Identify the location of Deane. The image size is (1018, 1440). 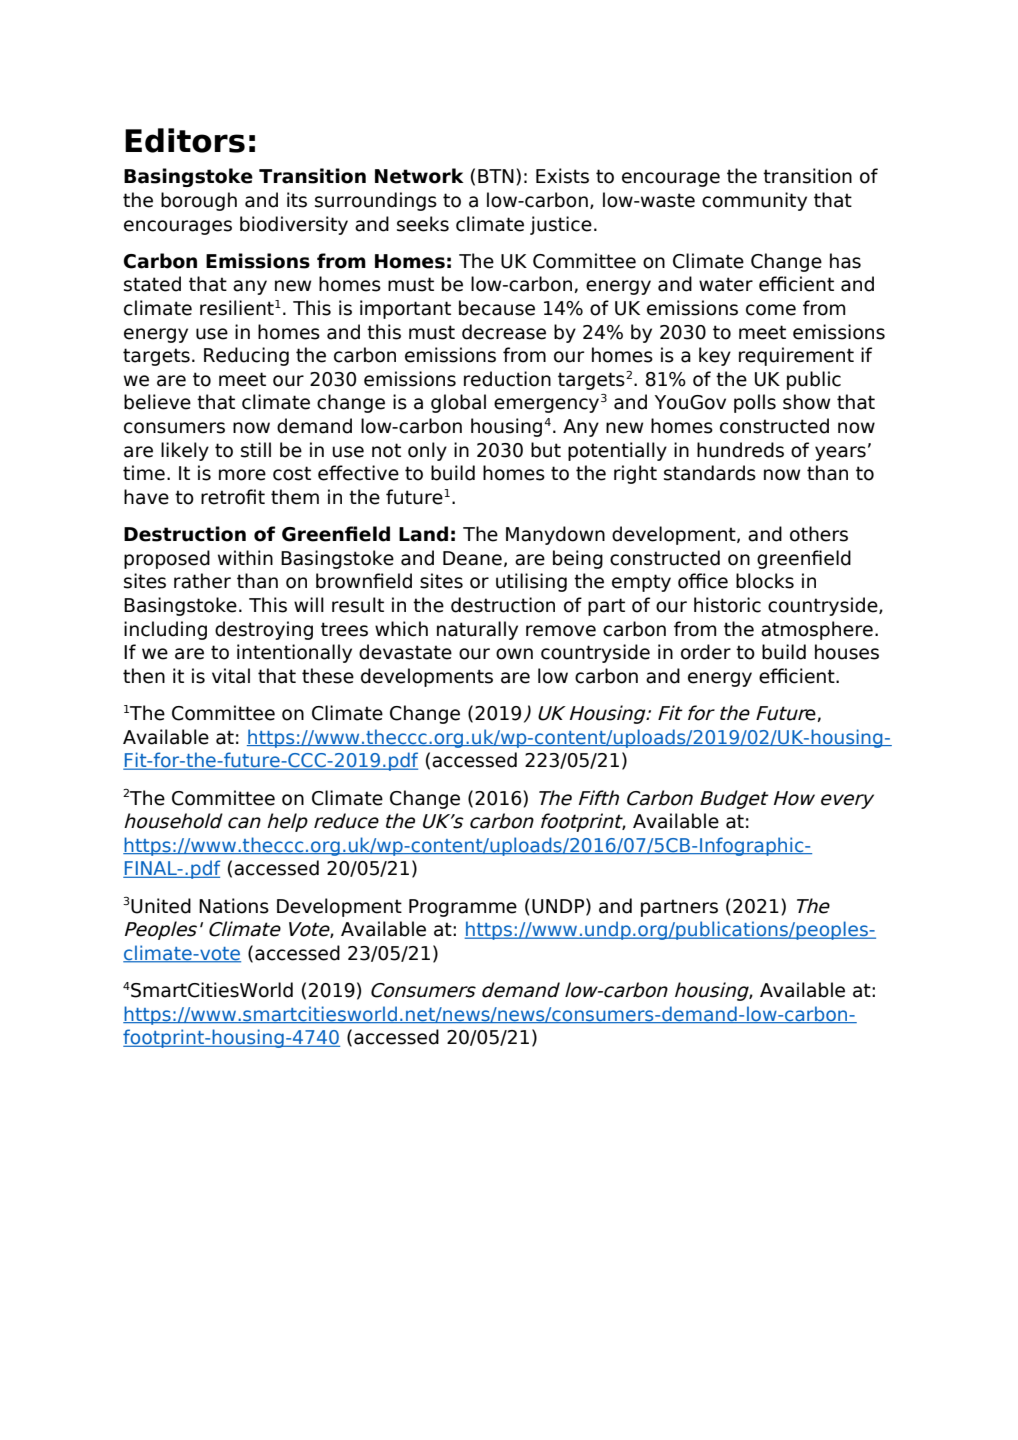
(472, 558).
